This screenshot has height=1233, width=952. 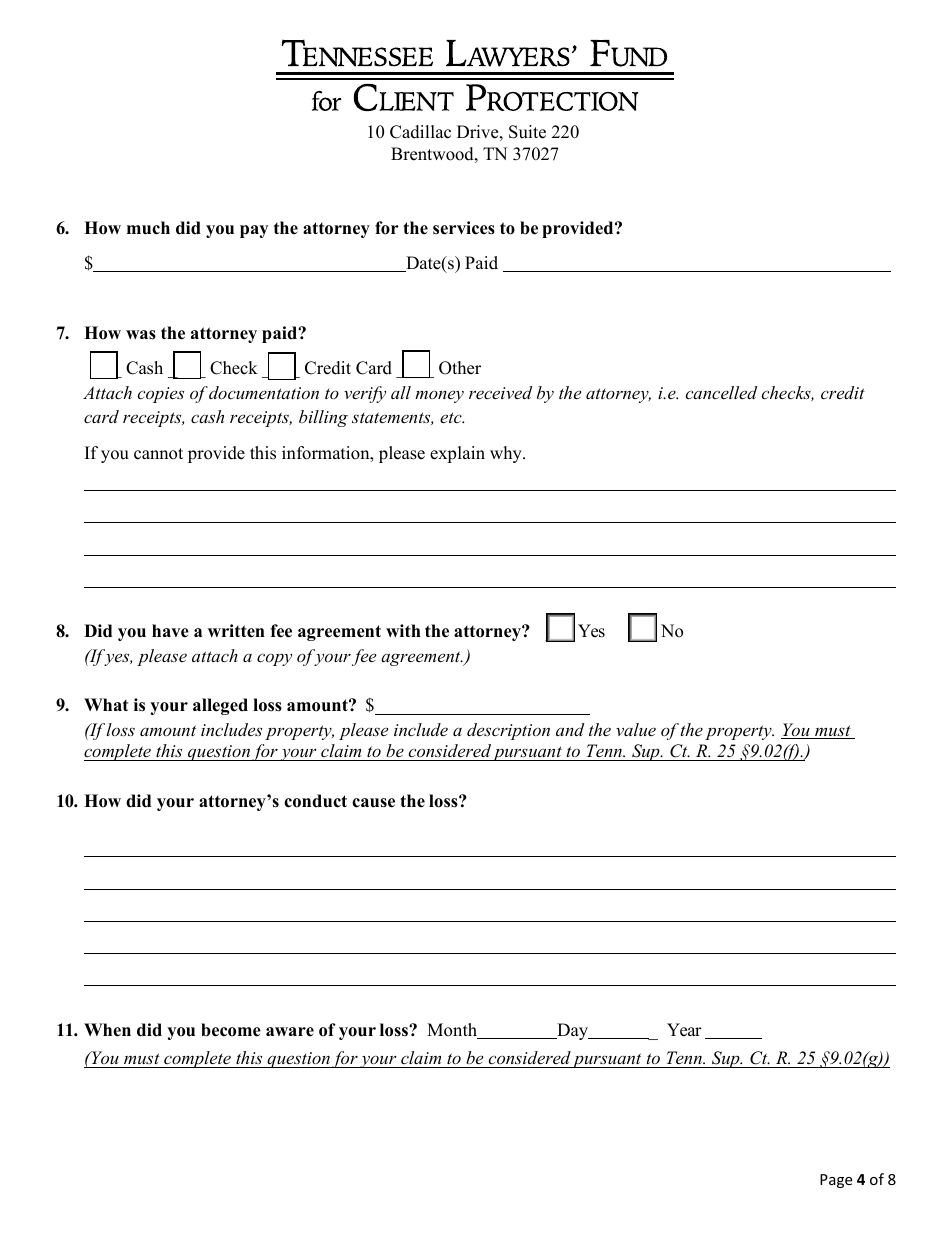 What do you see at coordinates (453, 1031) in the screenshot?
I see `Month` at bounding box center [453, 1031].
